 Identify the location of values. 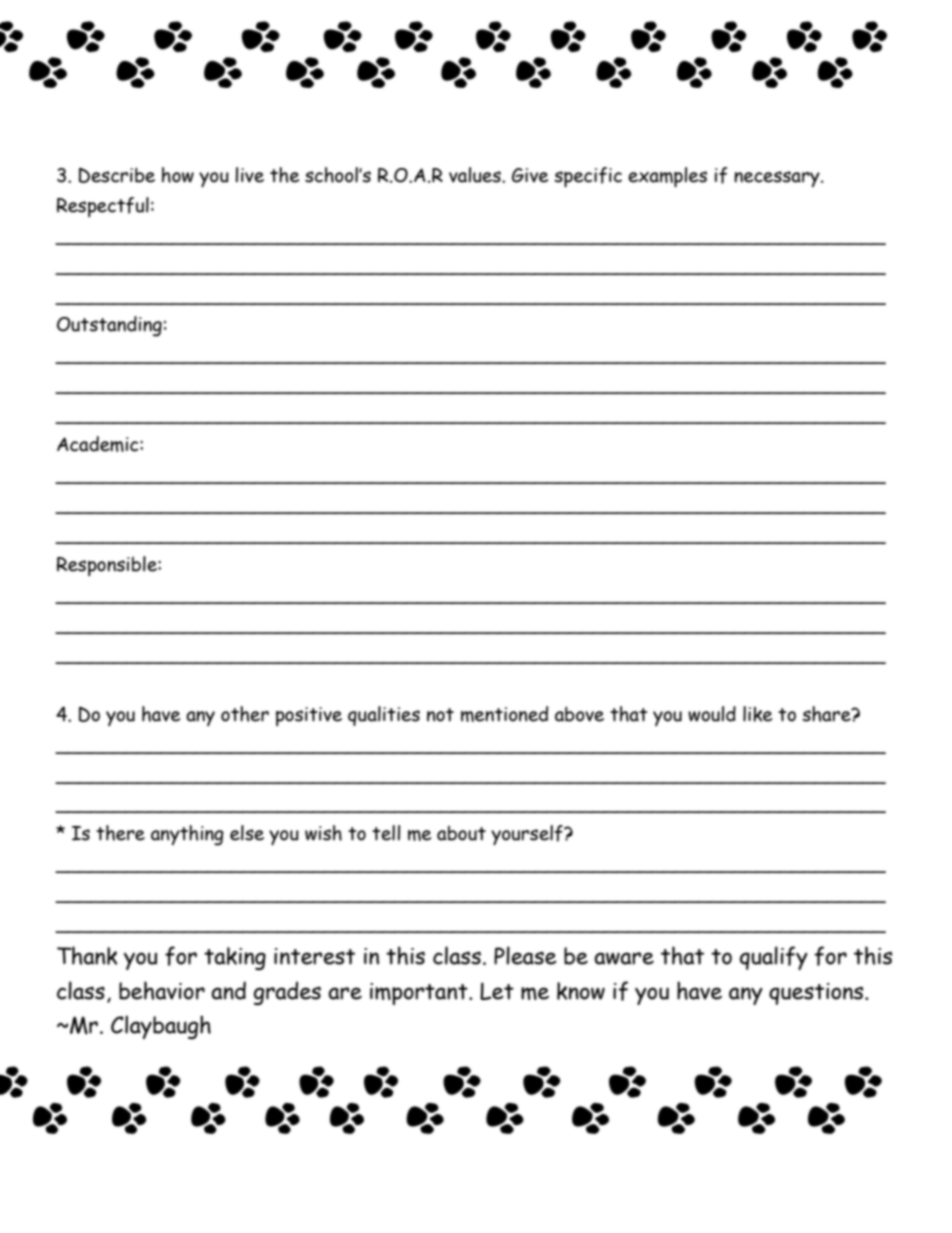
(476, 175).
